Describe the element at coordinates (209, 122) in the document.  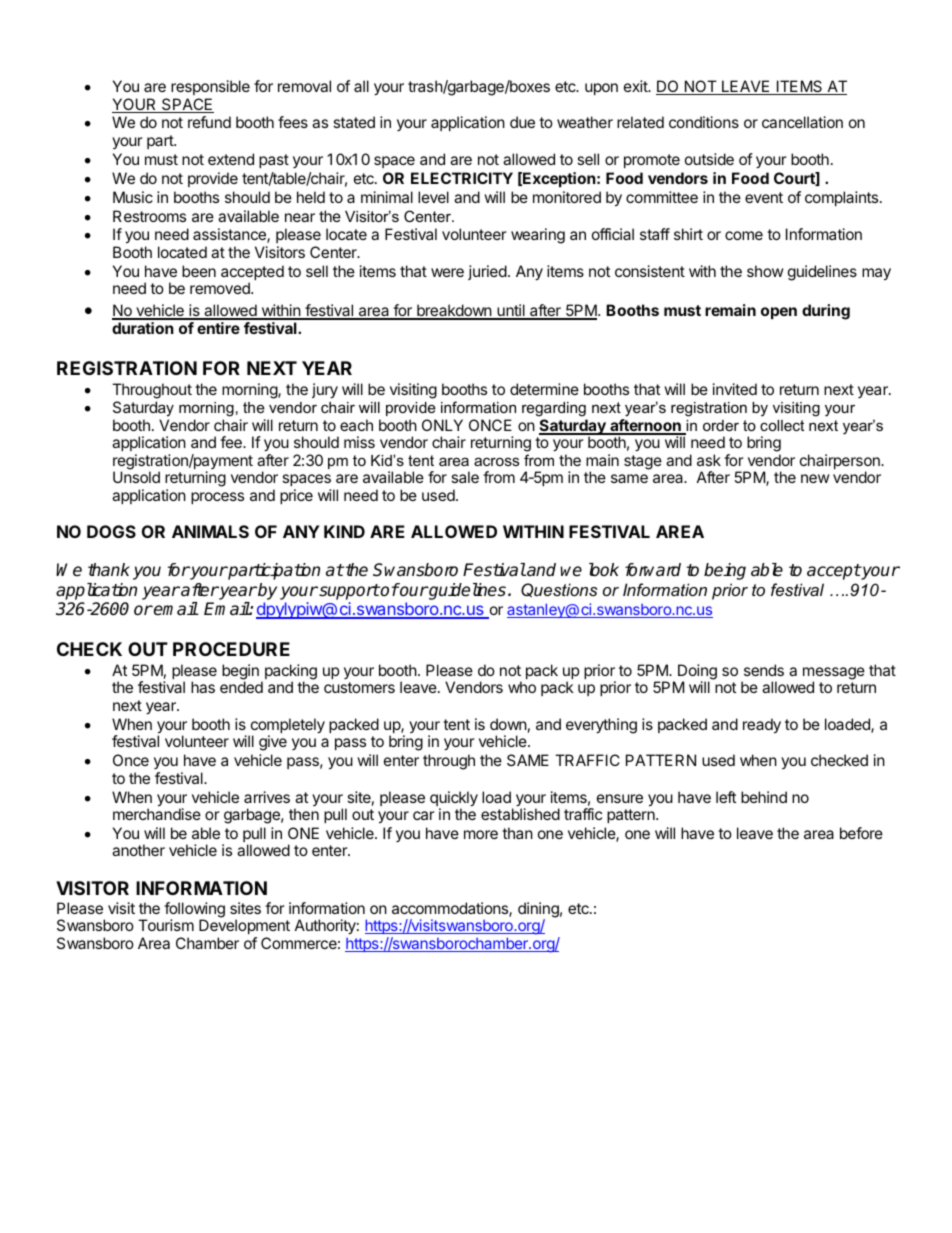
I see `refund` at that location.
